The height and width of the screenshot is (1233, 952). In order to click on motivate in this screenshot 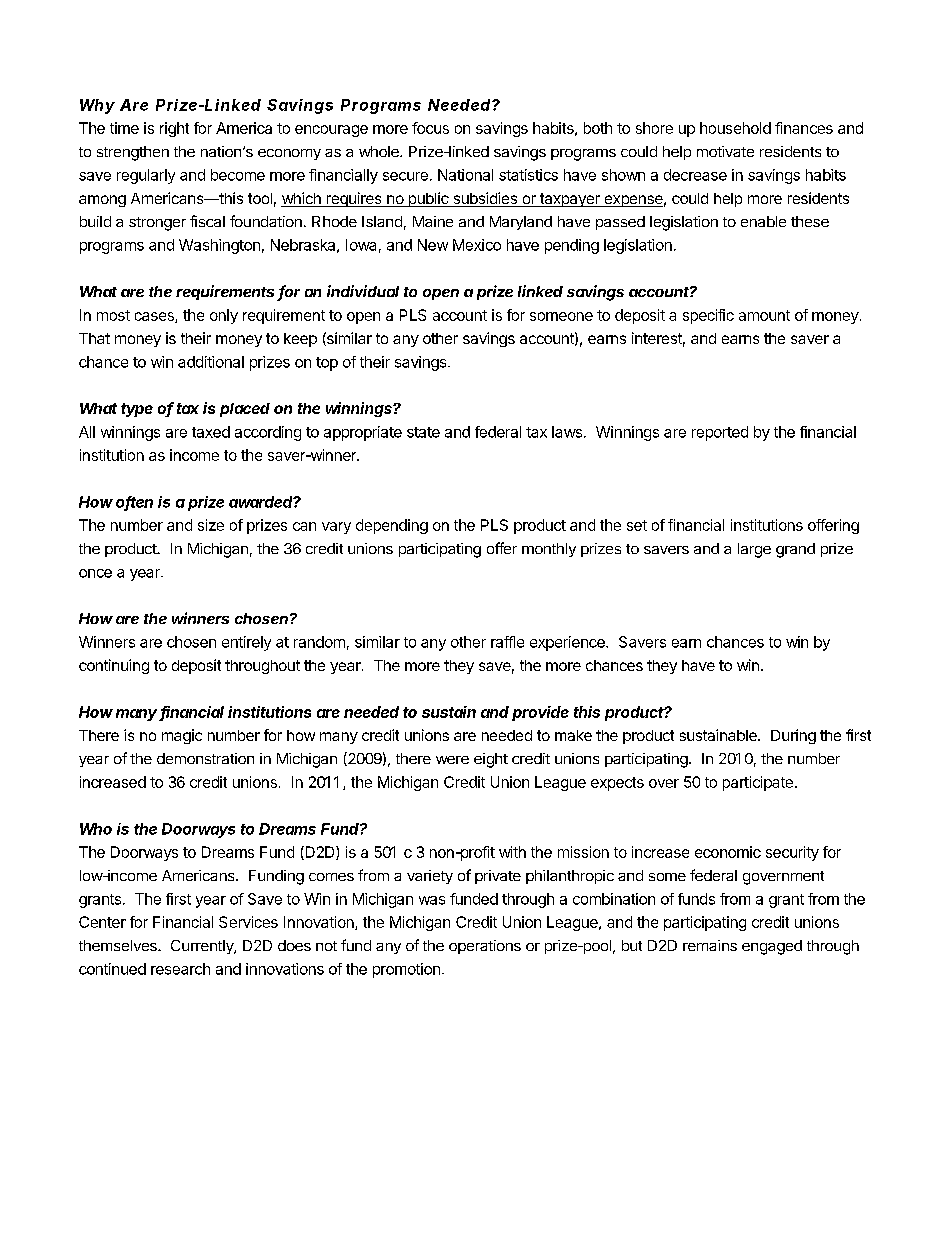, I will do `click(725, 151)`.
